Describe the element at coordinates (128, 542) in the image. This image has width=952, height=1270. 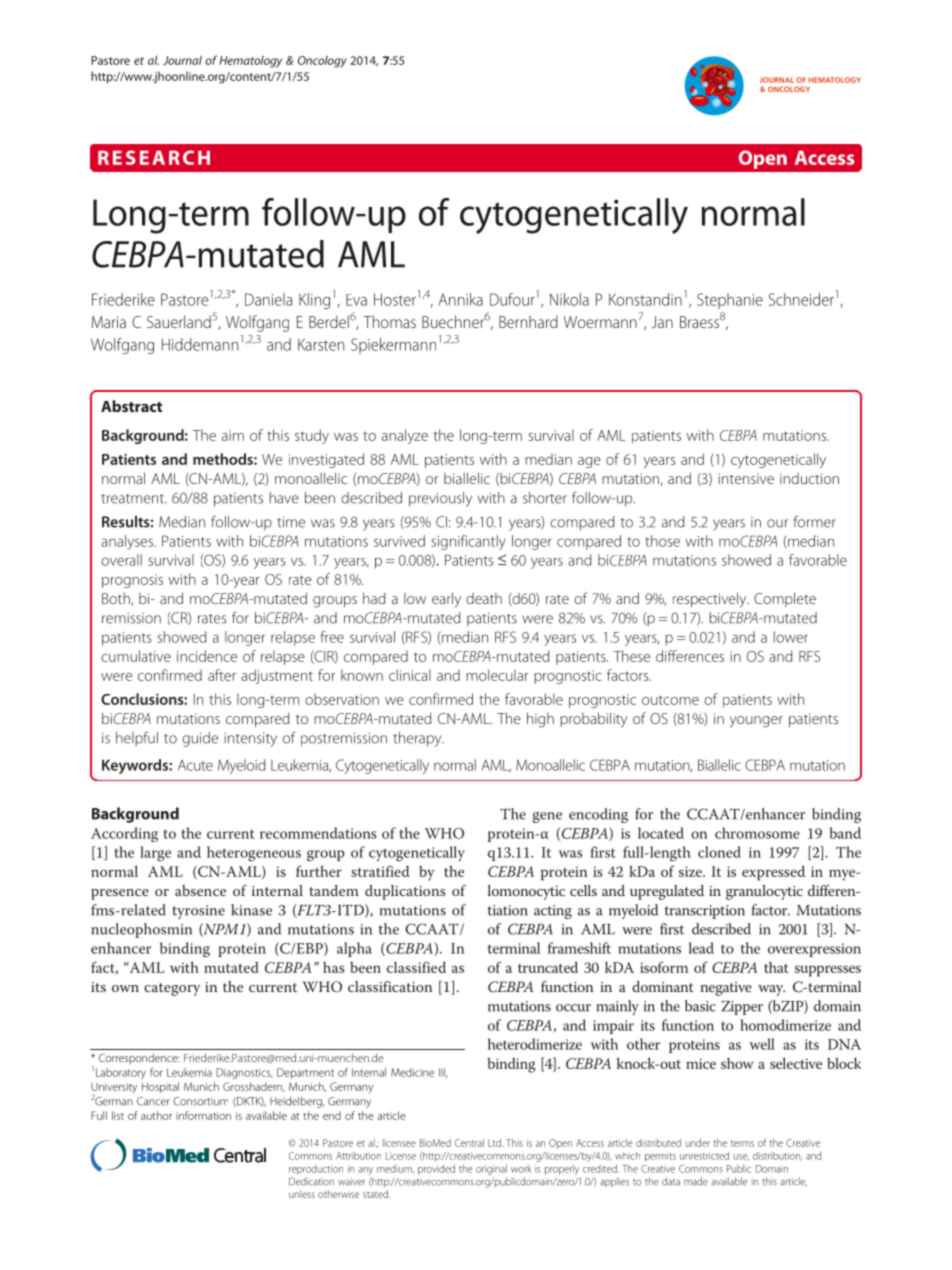
I see `analyses` at that location.
